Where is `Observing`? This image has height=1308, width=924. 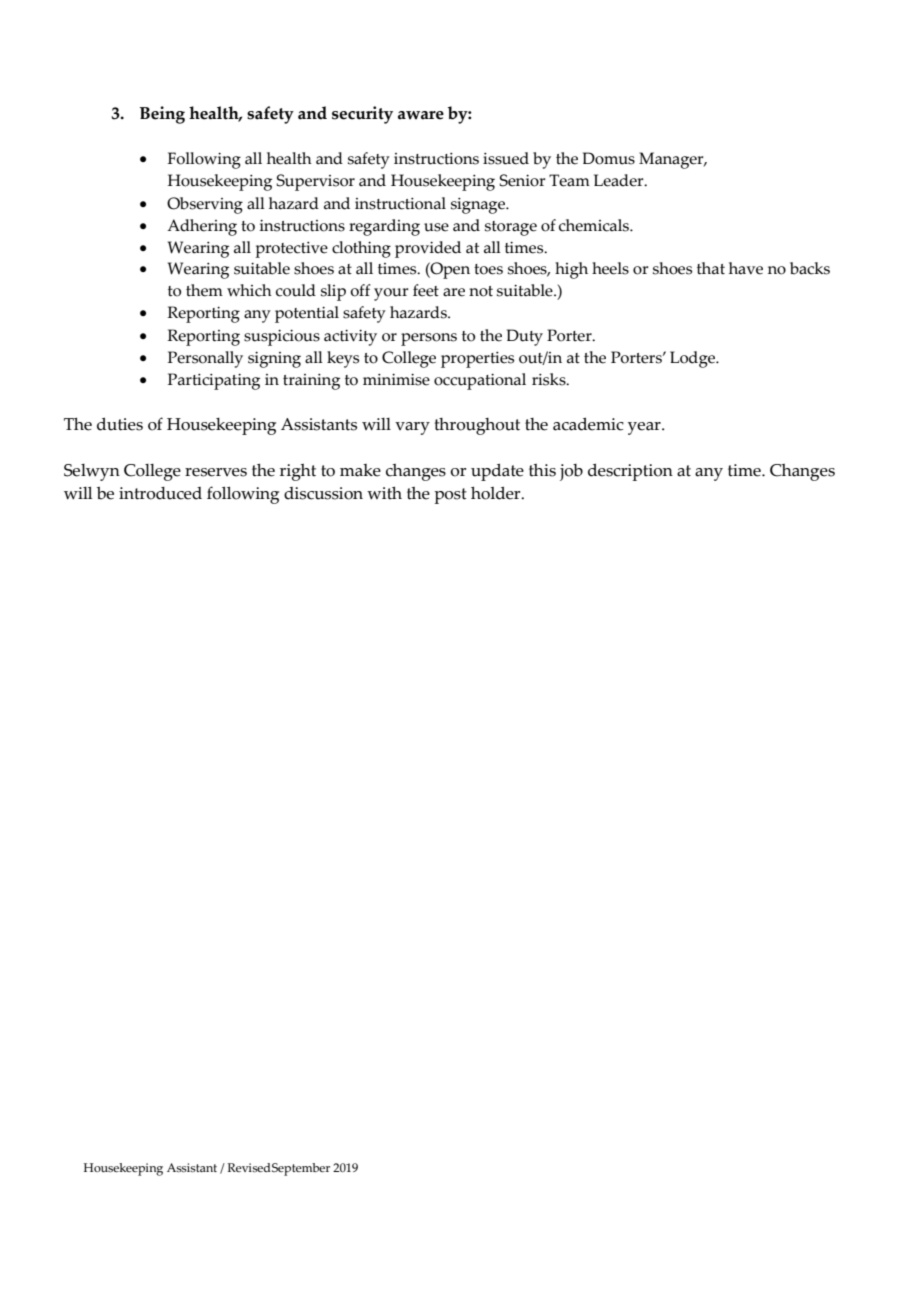
Observing is located at coordinates (205, 205).
